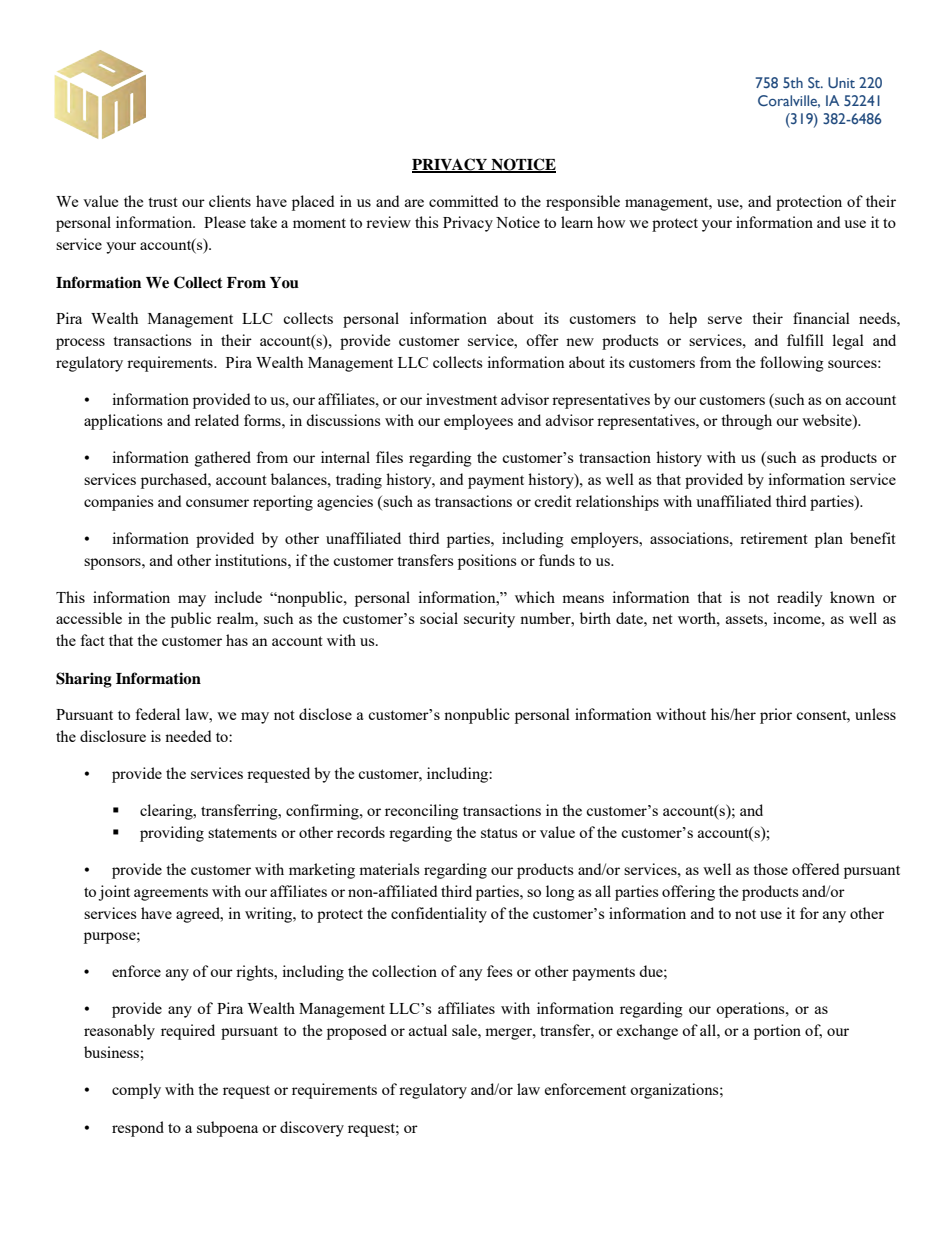  Describe the element at coordinates (463, 201) in the image. I see `committed` at that location.
